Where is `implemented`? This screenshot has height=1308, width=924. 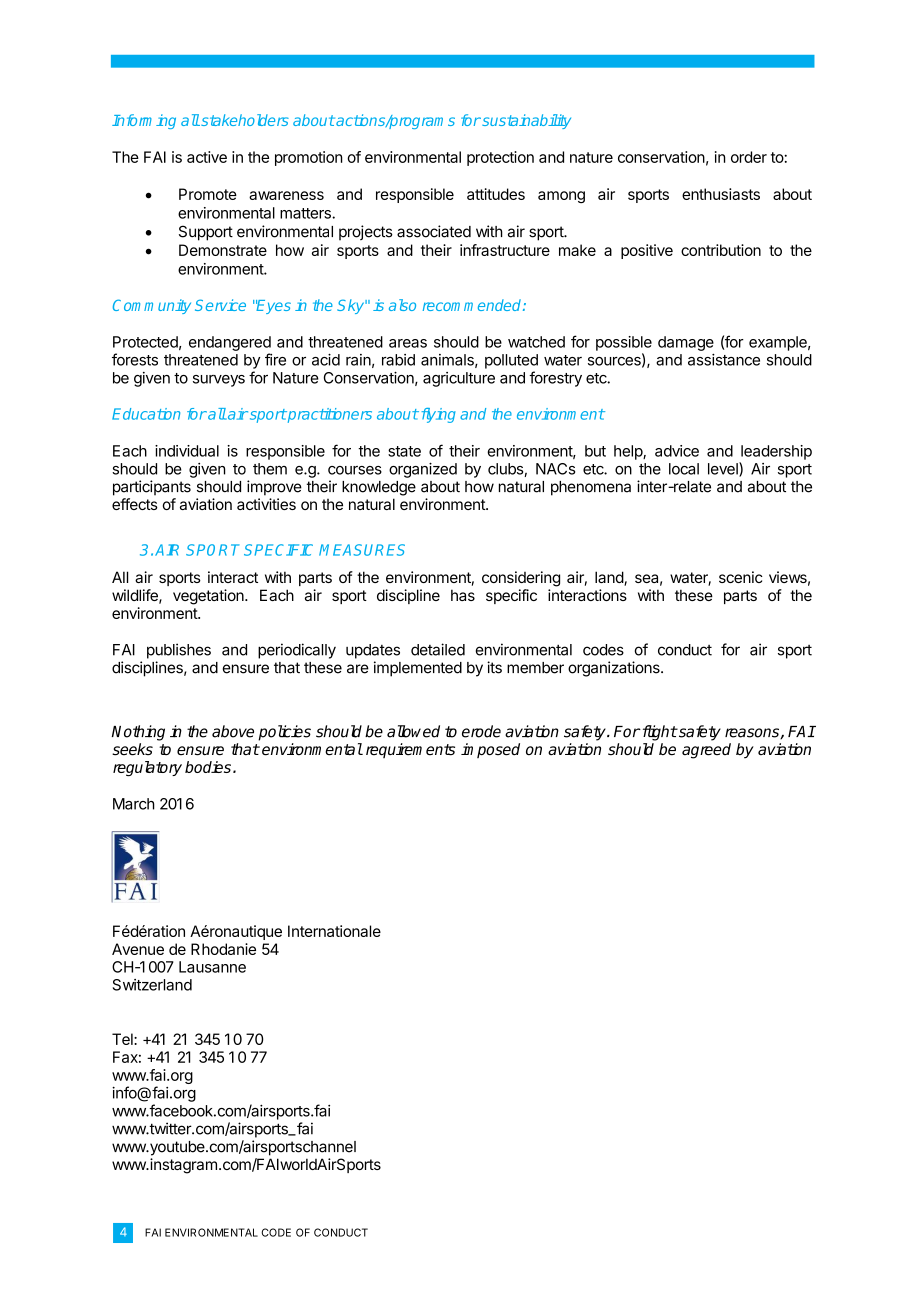
implemented is located at coordinates (418, 669).
